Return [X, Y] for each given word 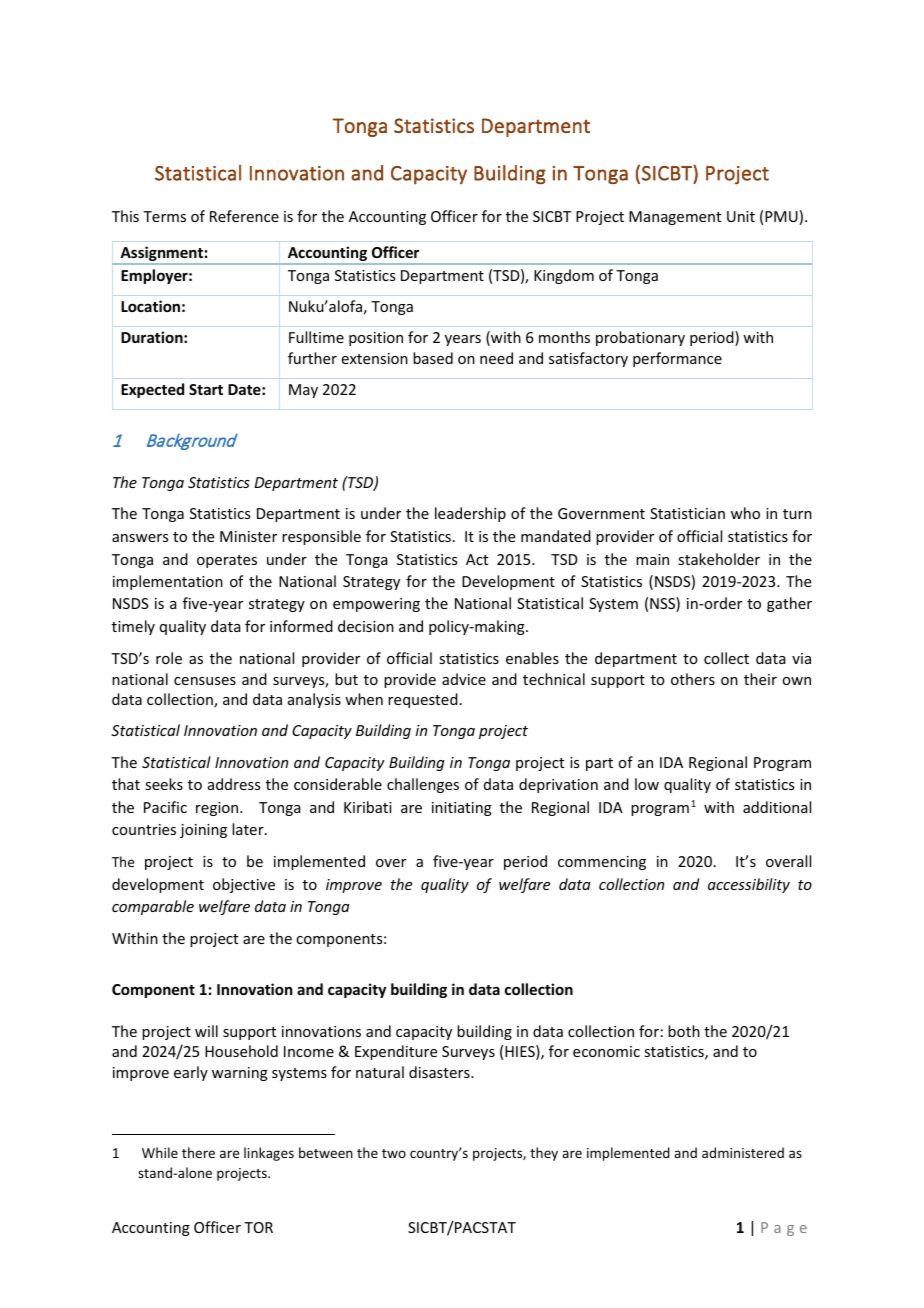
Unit [741, 216]
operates [227, 561]
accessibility [749, 885]
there [198, 1152]
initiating [462, 809]
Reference [244, 216]
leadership [470, 514]
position [376, 339]
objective [244, 885]
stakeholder [719, 559]
